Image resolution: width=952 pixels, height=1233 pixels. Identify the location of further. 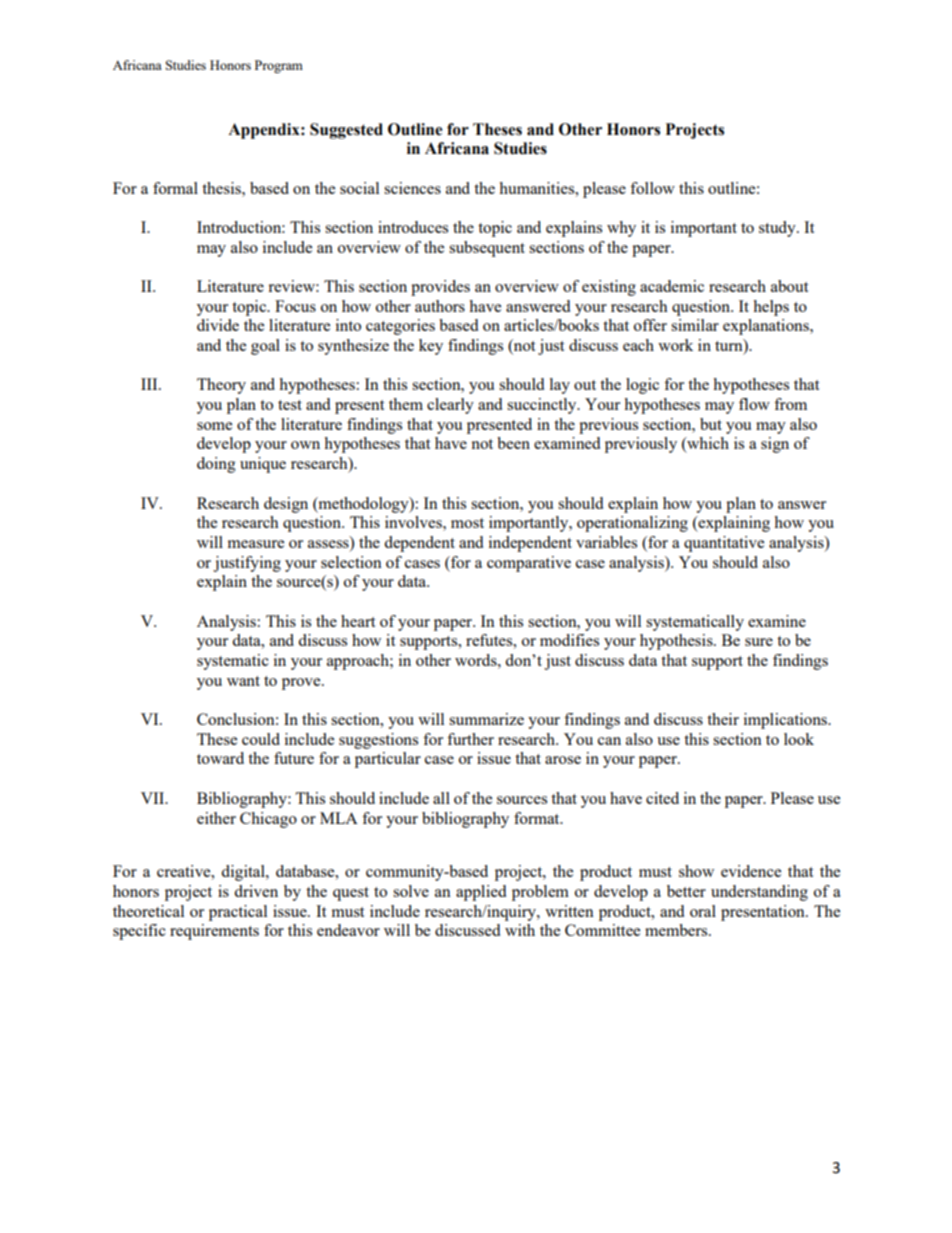
(470, 739).
